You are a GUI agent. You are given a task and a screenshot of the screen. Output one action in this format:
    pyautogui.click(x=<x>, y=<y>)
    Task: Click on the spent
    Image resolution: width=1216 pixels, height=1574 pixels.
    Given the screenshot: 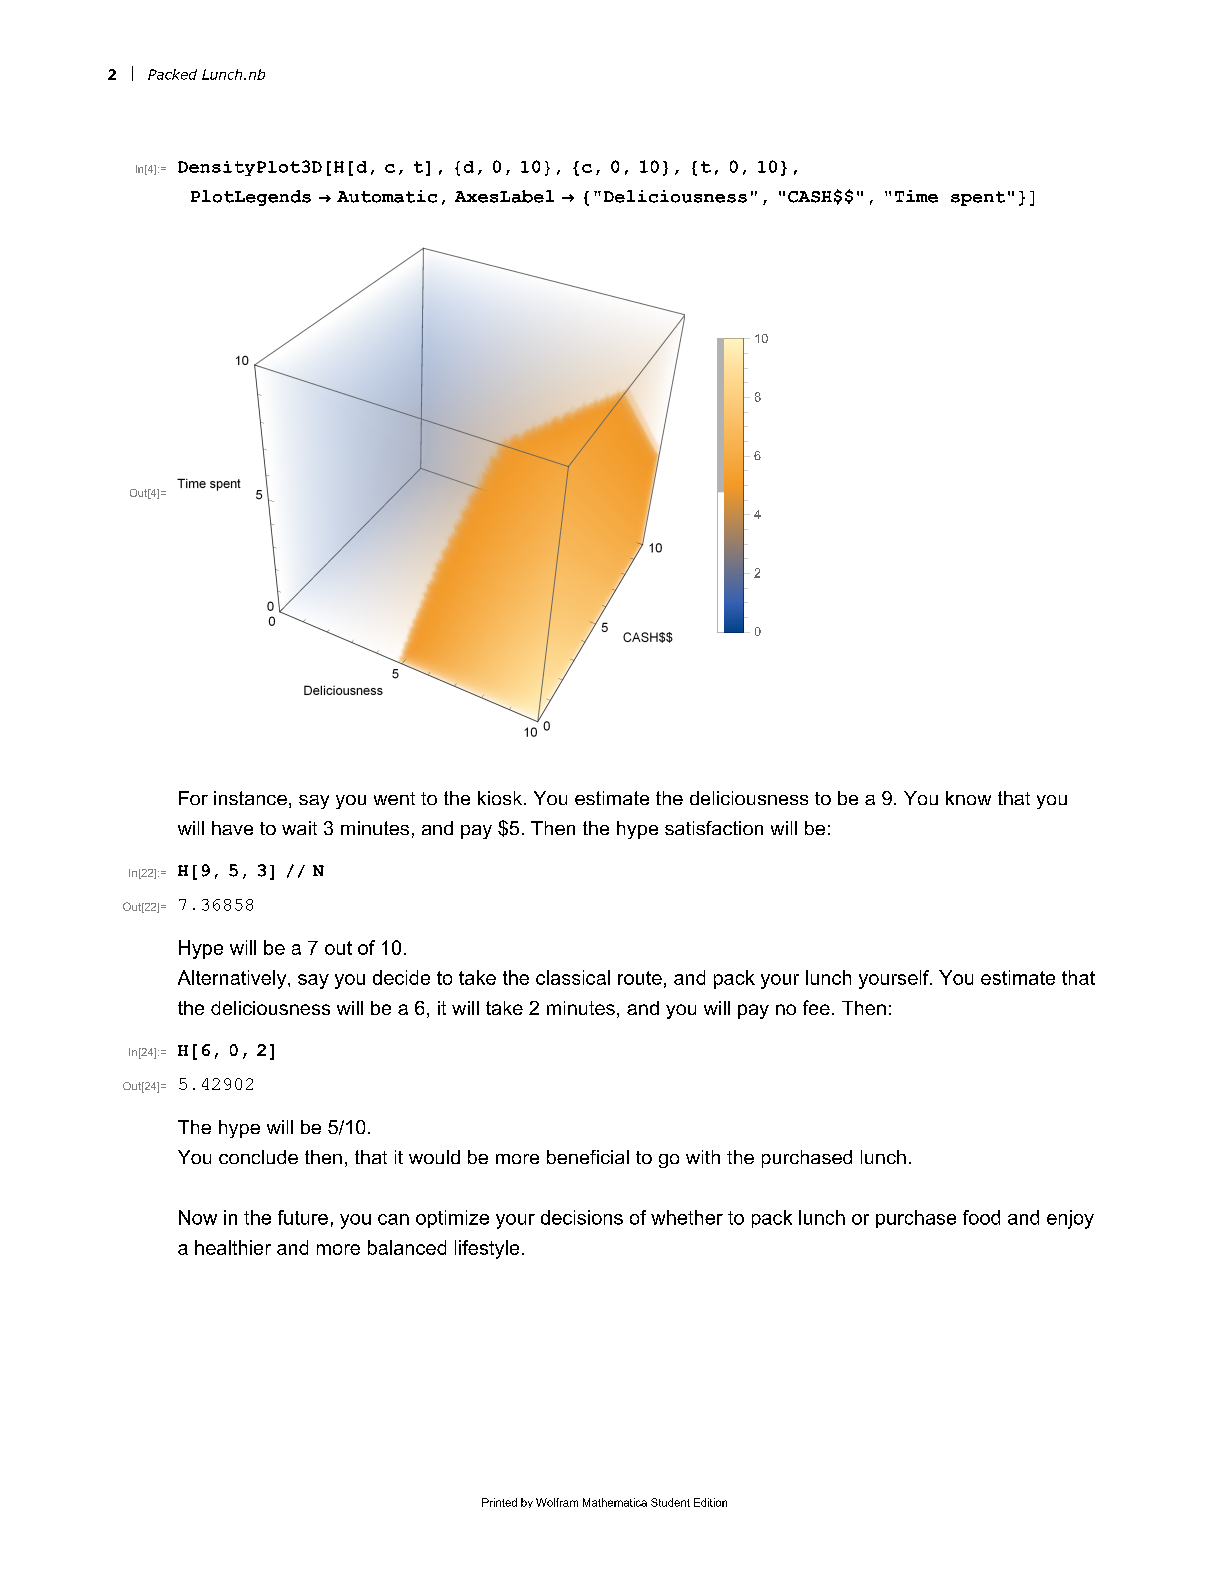 What is the action you would take?
    pyautogui.click(x=978, y=198)
